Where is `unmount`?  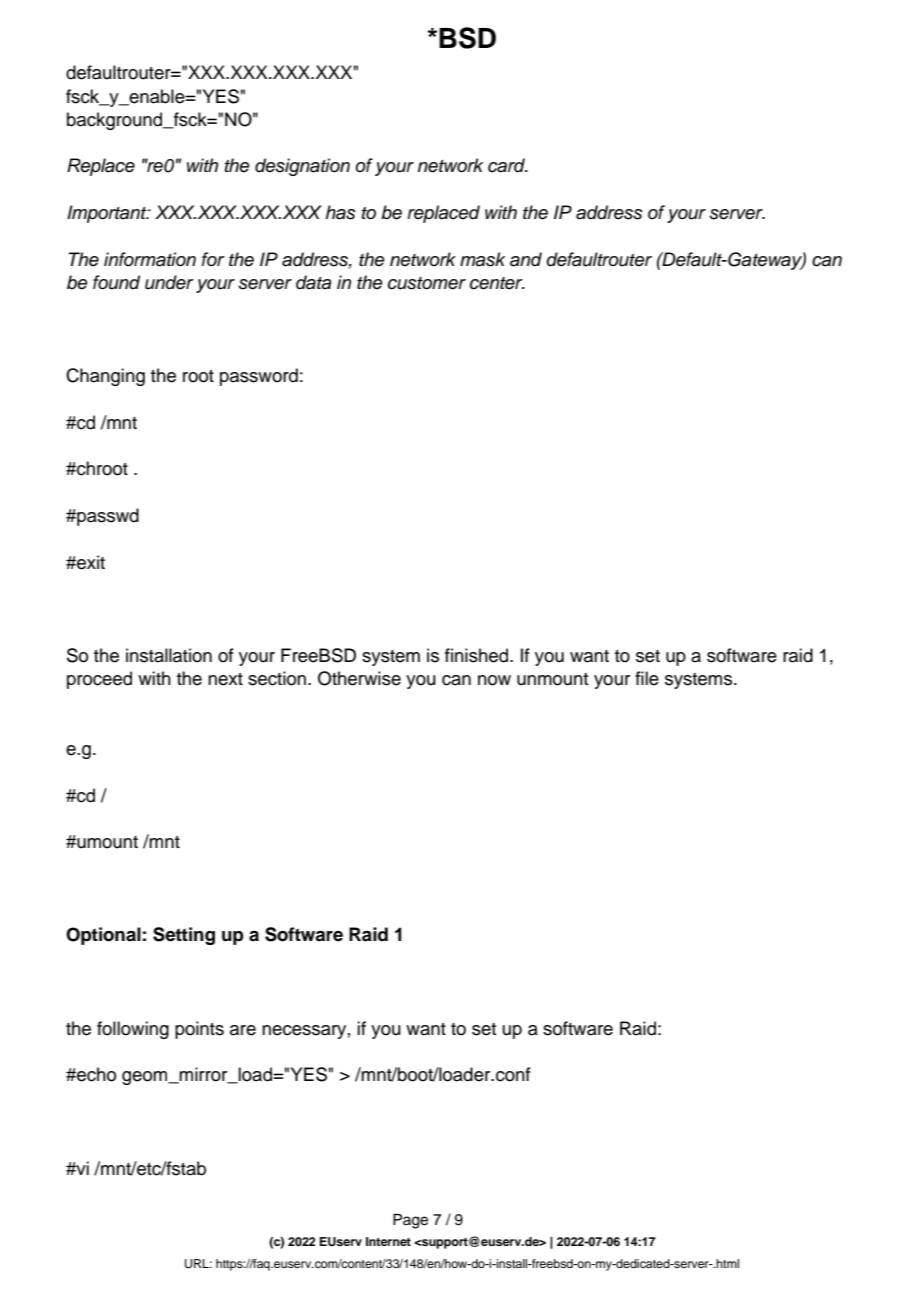 unmount is located at coordinates (552, 679).
